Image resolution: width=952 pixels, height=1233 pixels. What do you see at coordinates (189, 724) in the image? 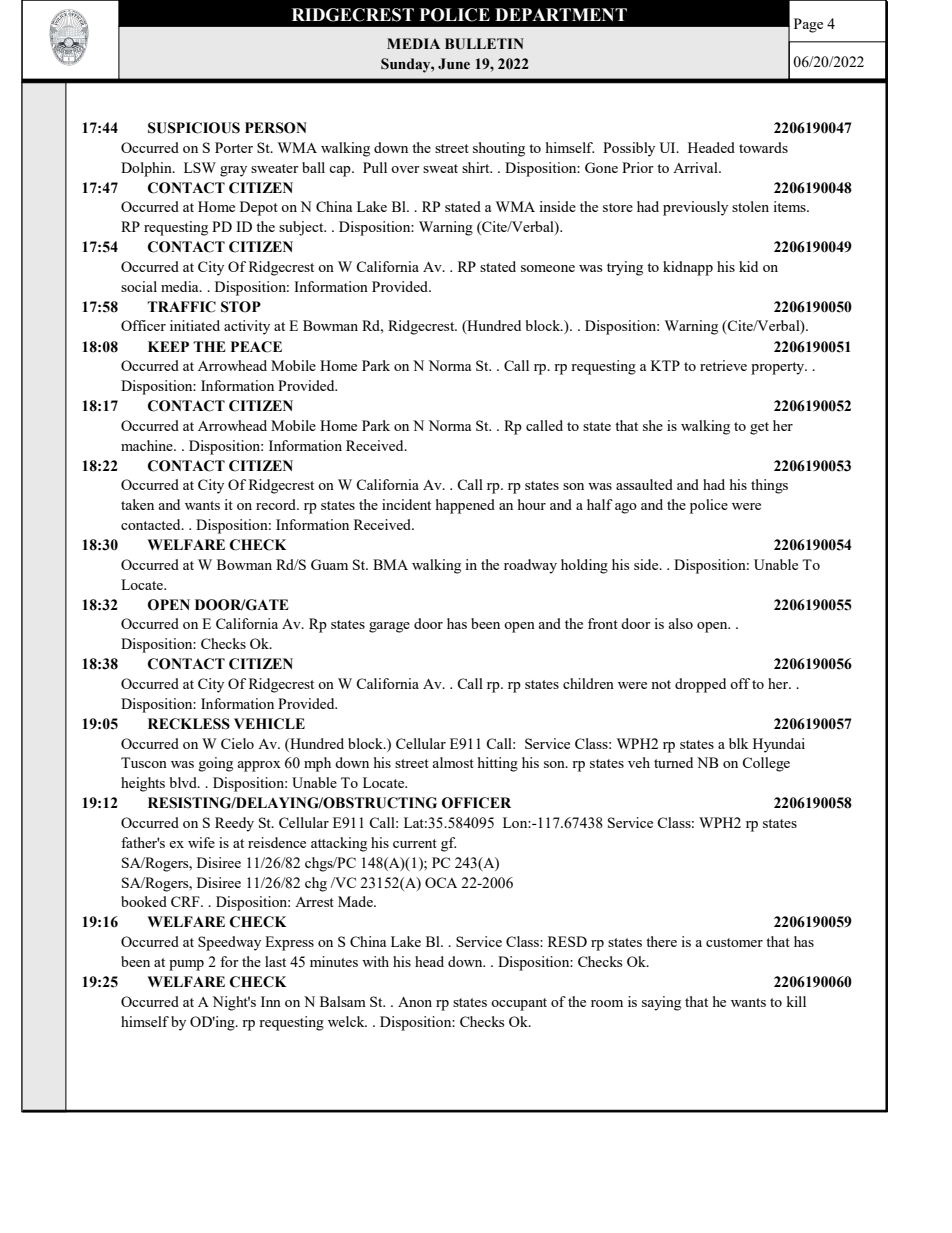
I see `RECKLESS` at bounding box center [189, 724].
